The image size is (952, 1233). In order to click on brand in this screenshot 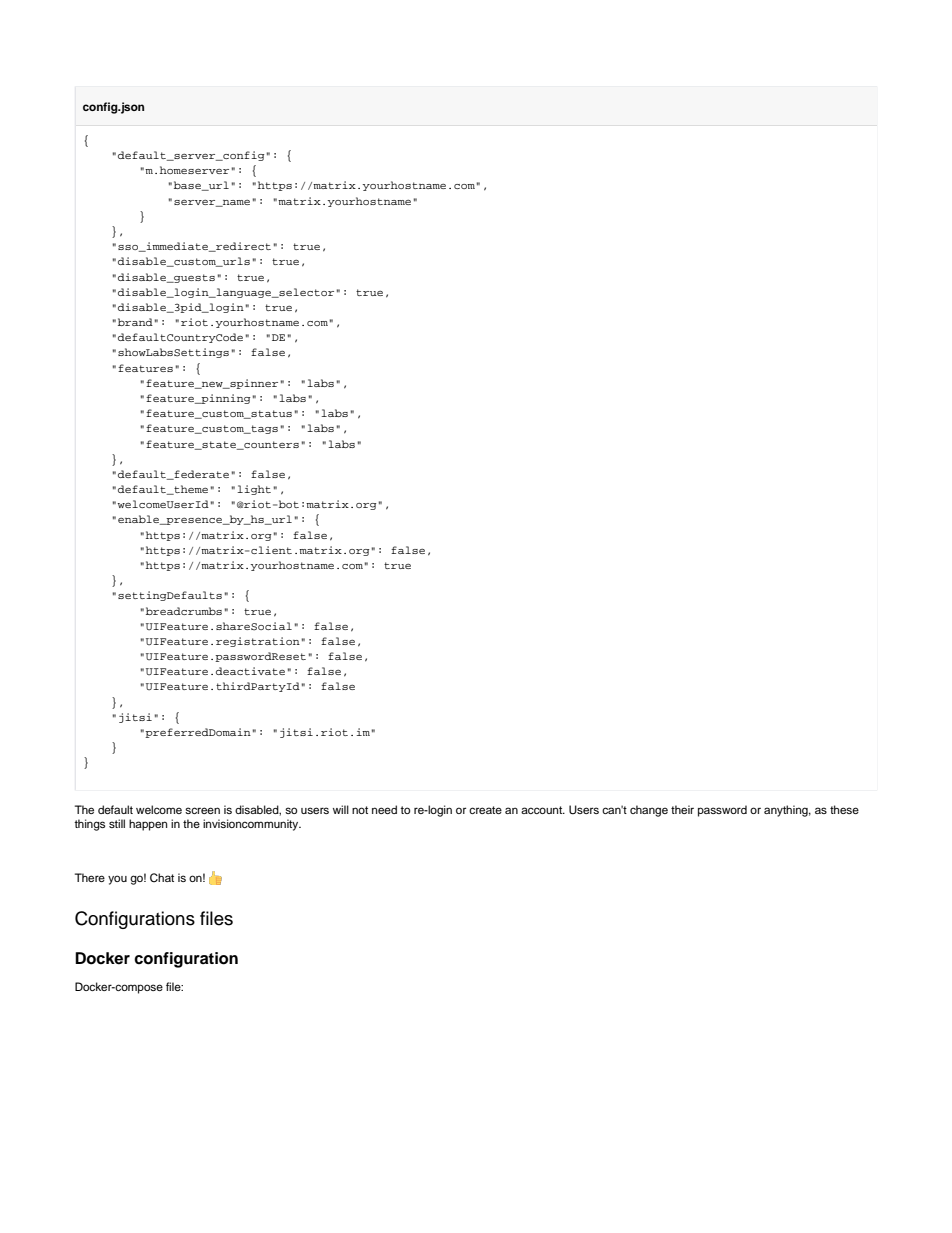, I will do `click(136, 322)`.
